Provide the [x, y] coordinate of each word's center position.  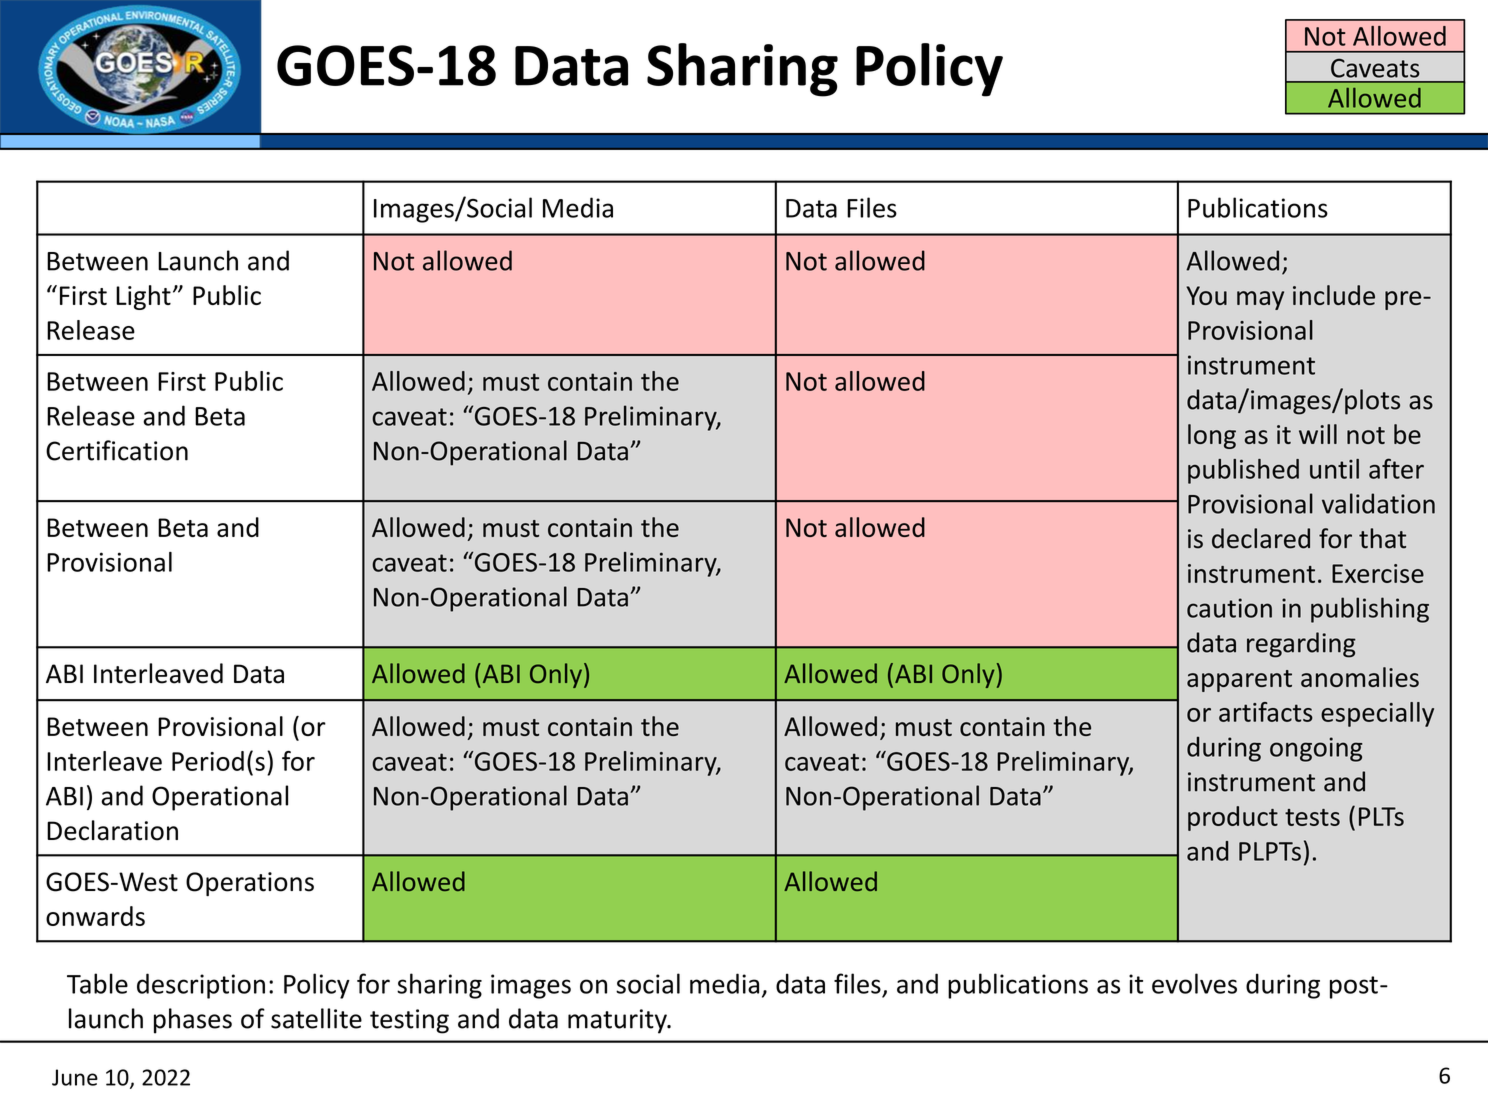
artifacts [1266, 712]
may [1260, 300]
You [1206, 295]
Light [143, 297]
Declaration [112, 830]
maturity [618, 1021]
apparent [1239, 681]
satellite [316, 1018]
